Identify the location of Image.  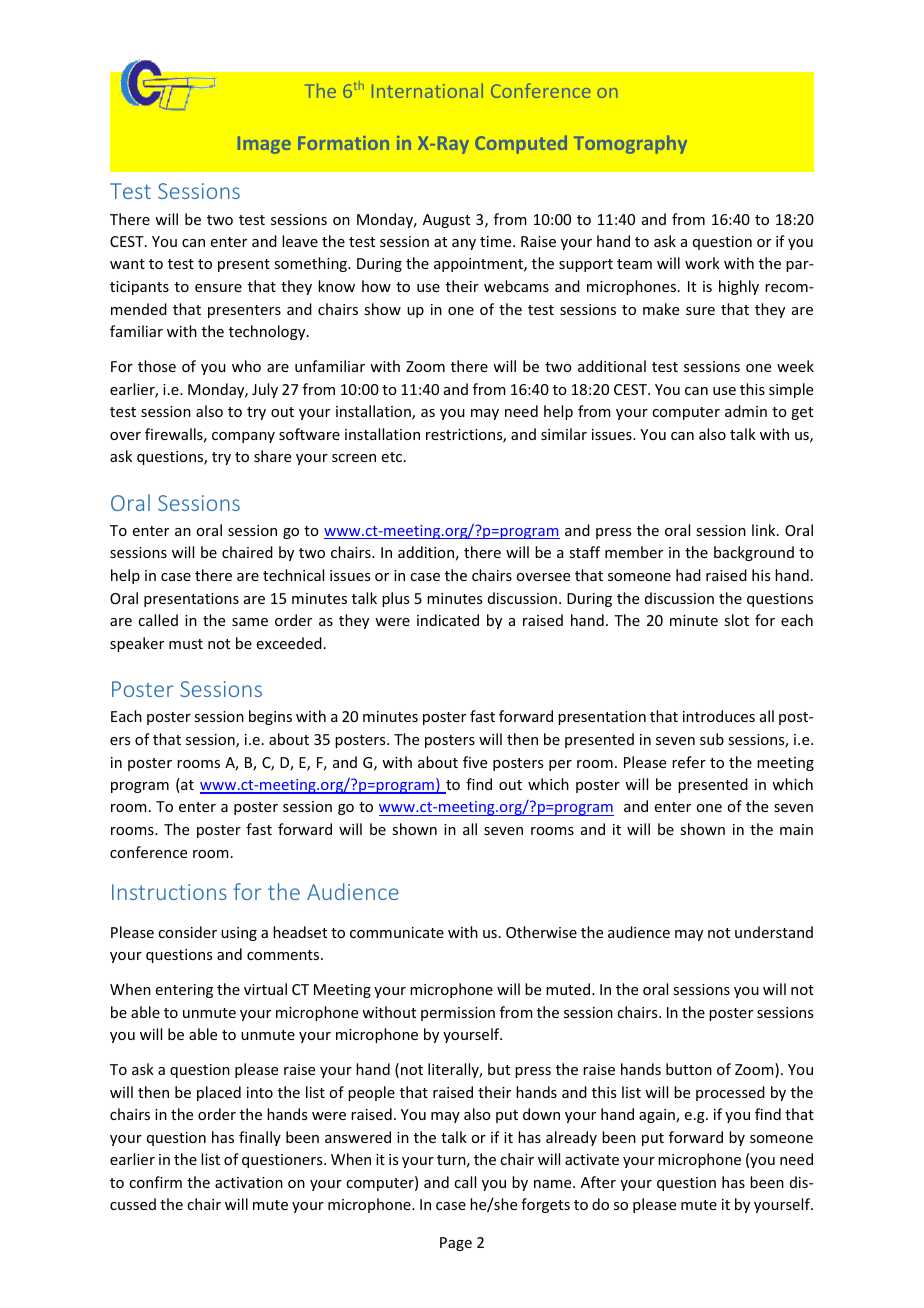
(264, 145).
